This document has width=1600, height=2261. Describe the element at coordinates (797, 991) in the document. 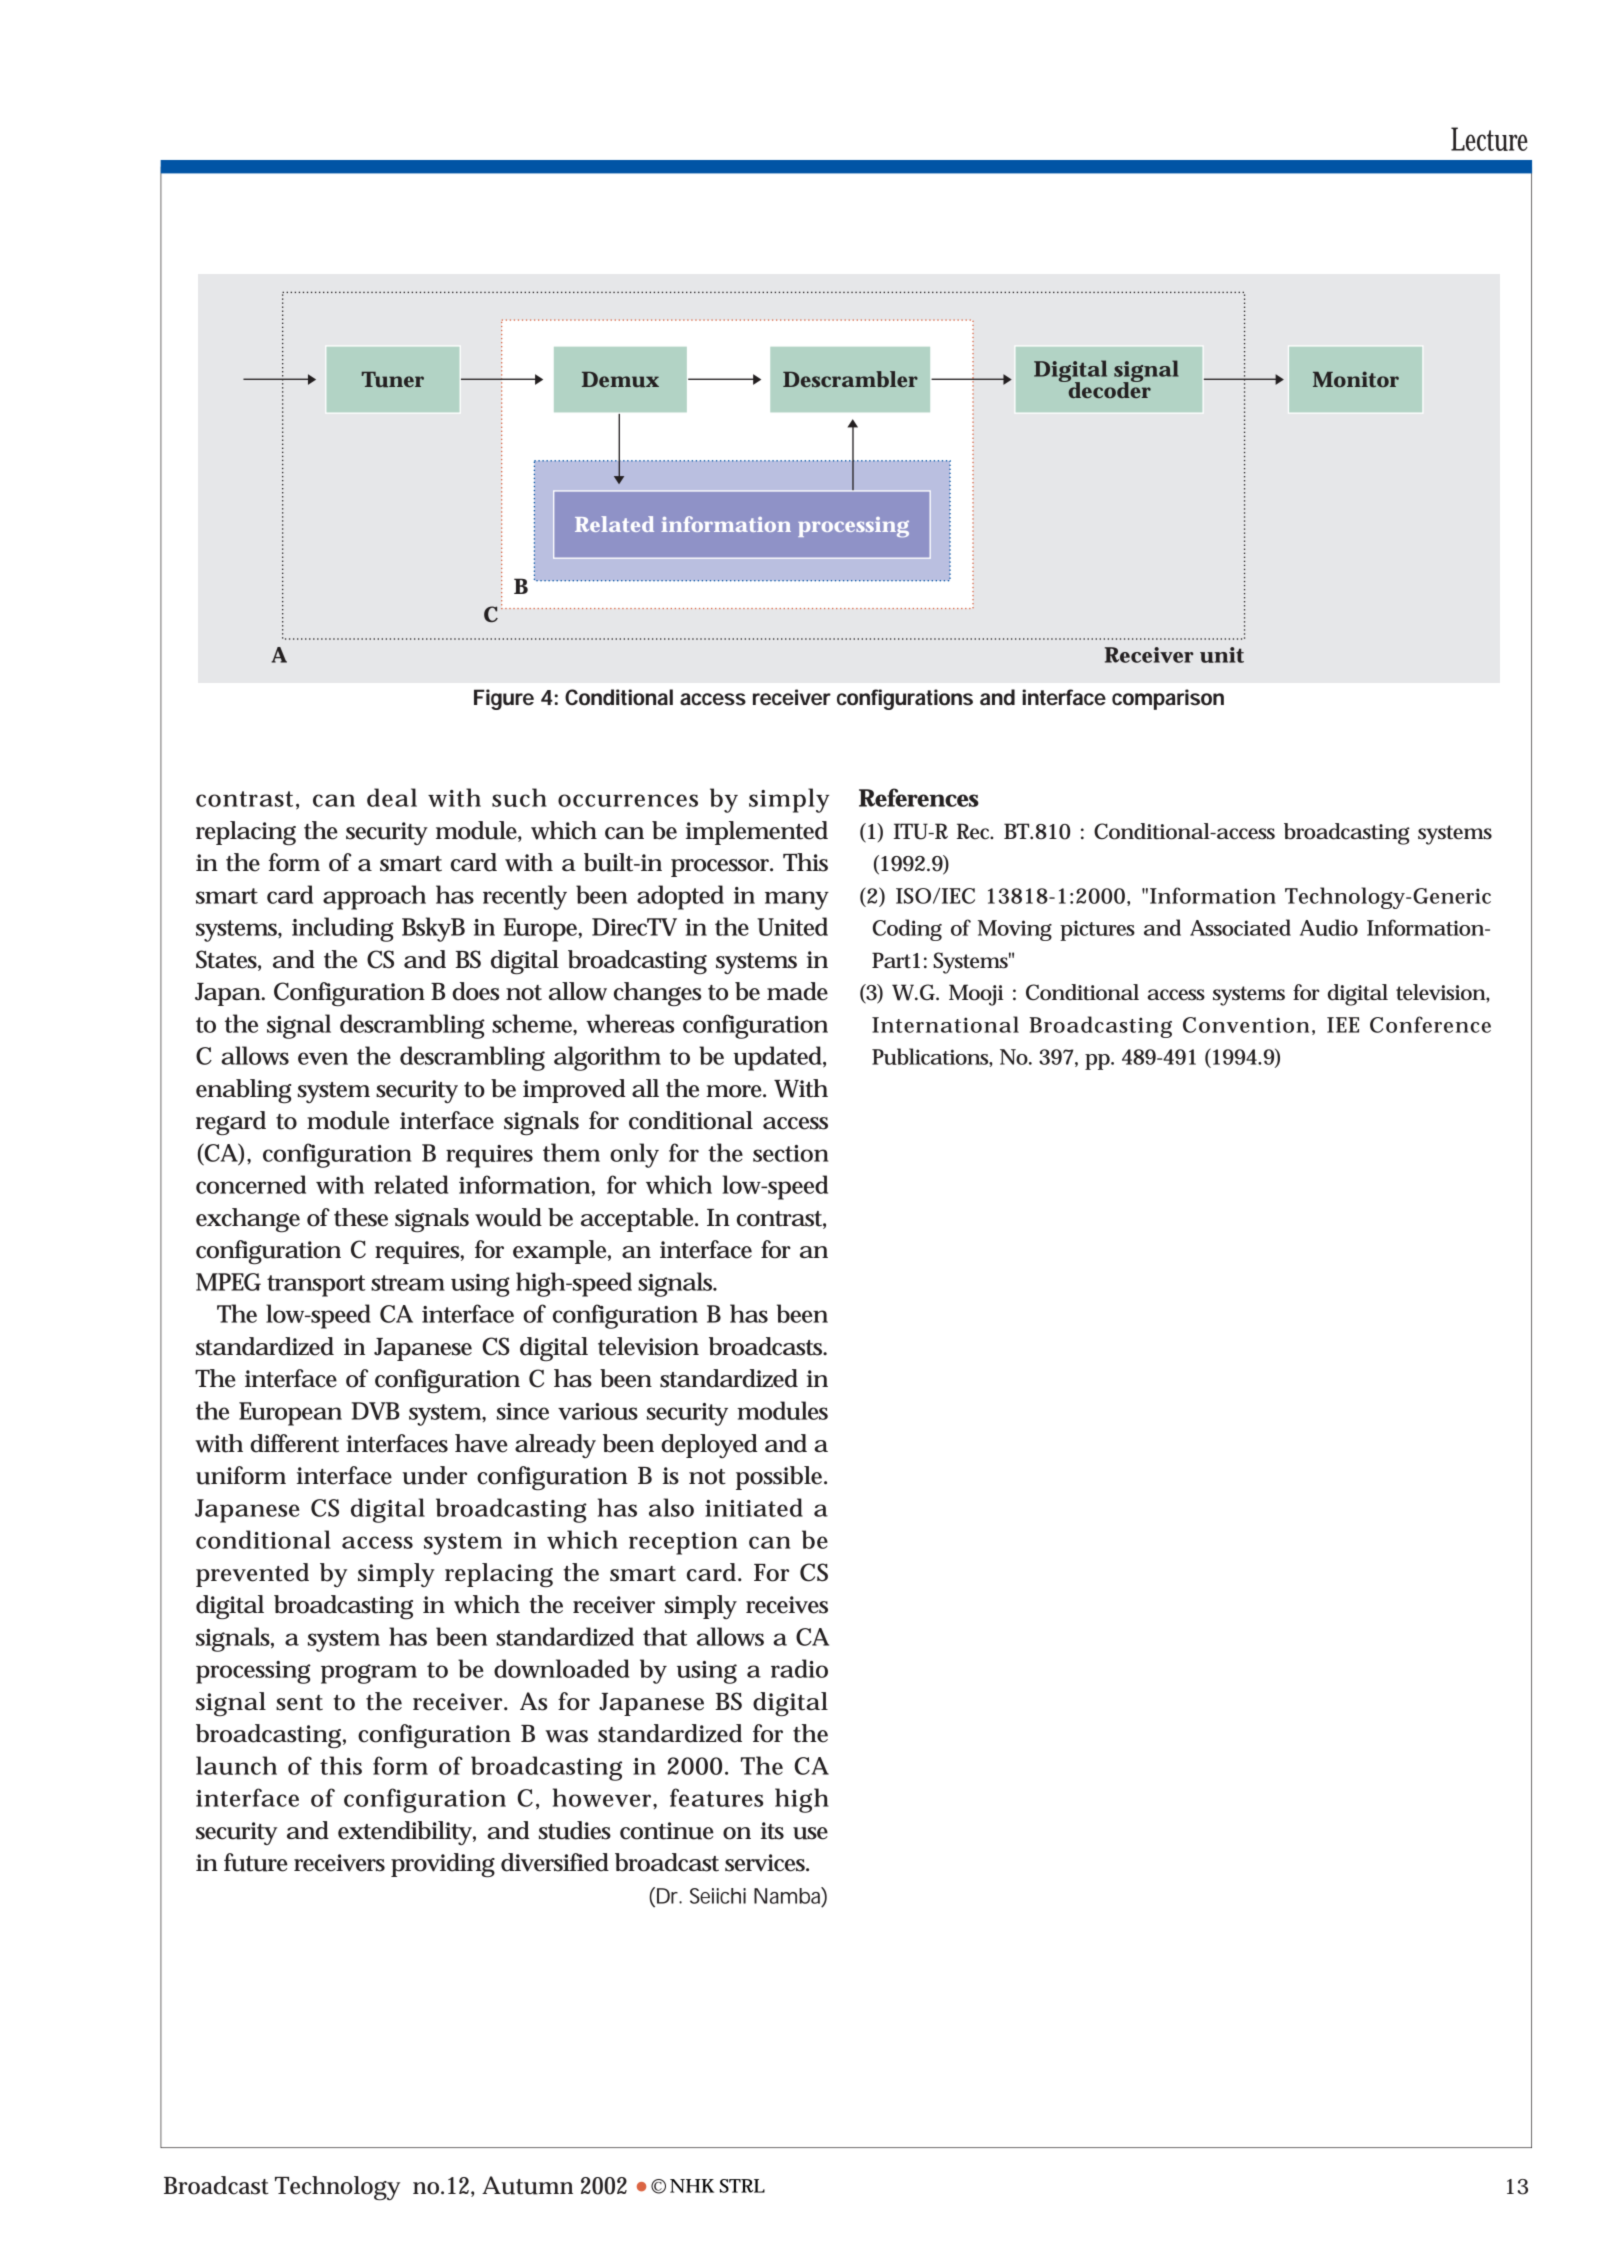

I see `made` at that location.
